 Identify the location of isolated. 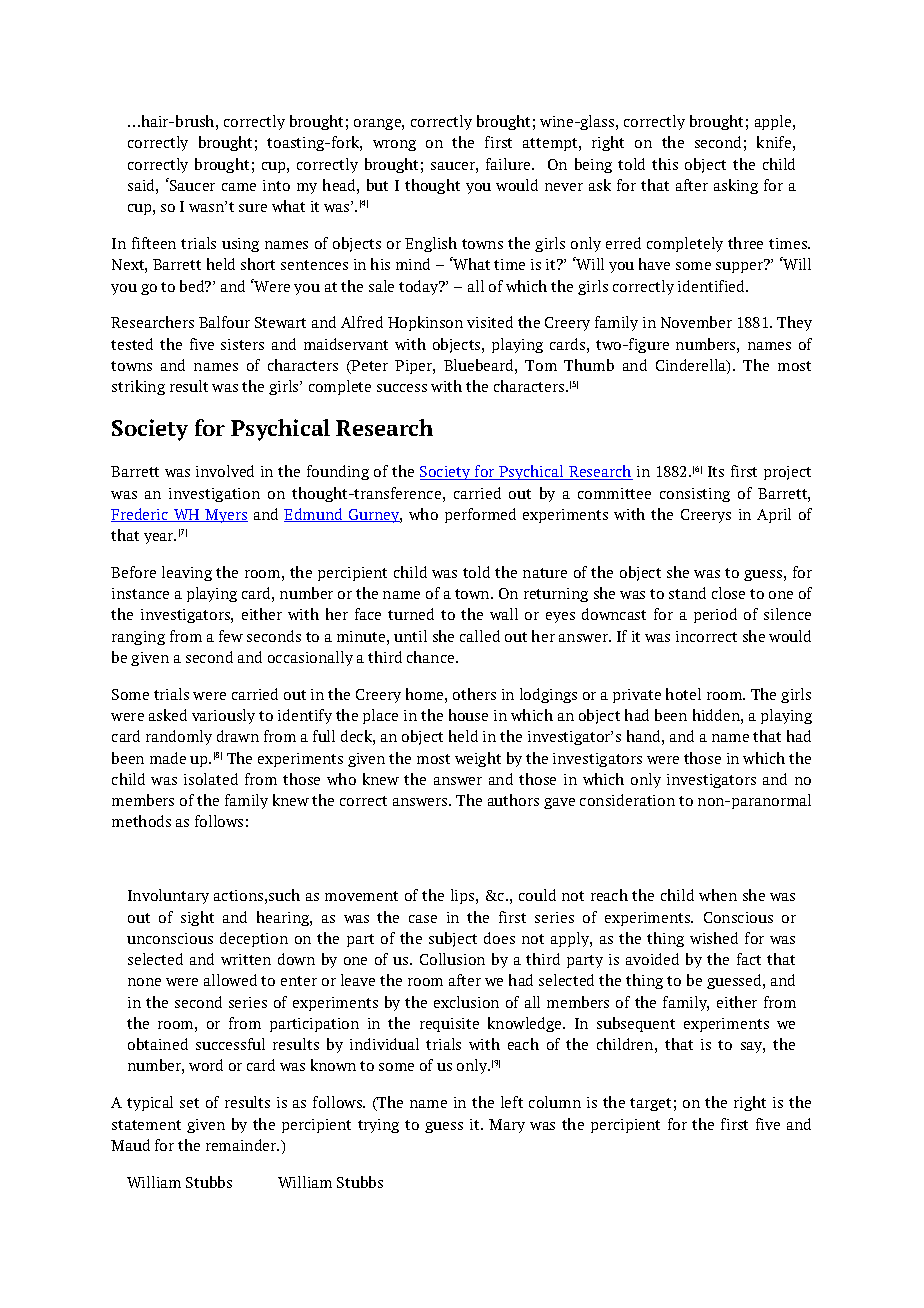
(211, 779).
